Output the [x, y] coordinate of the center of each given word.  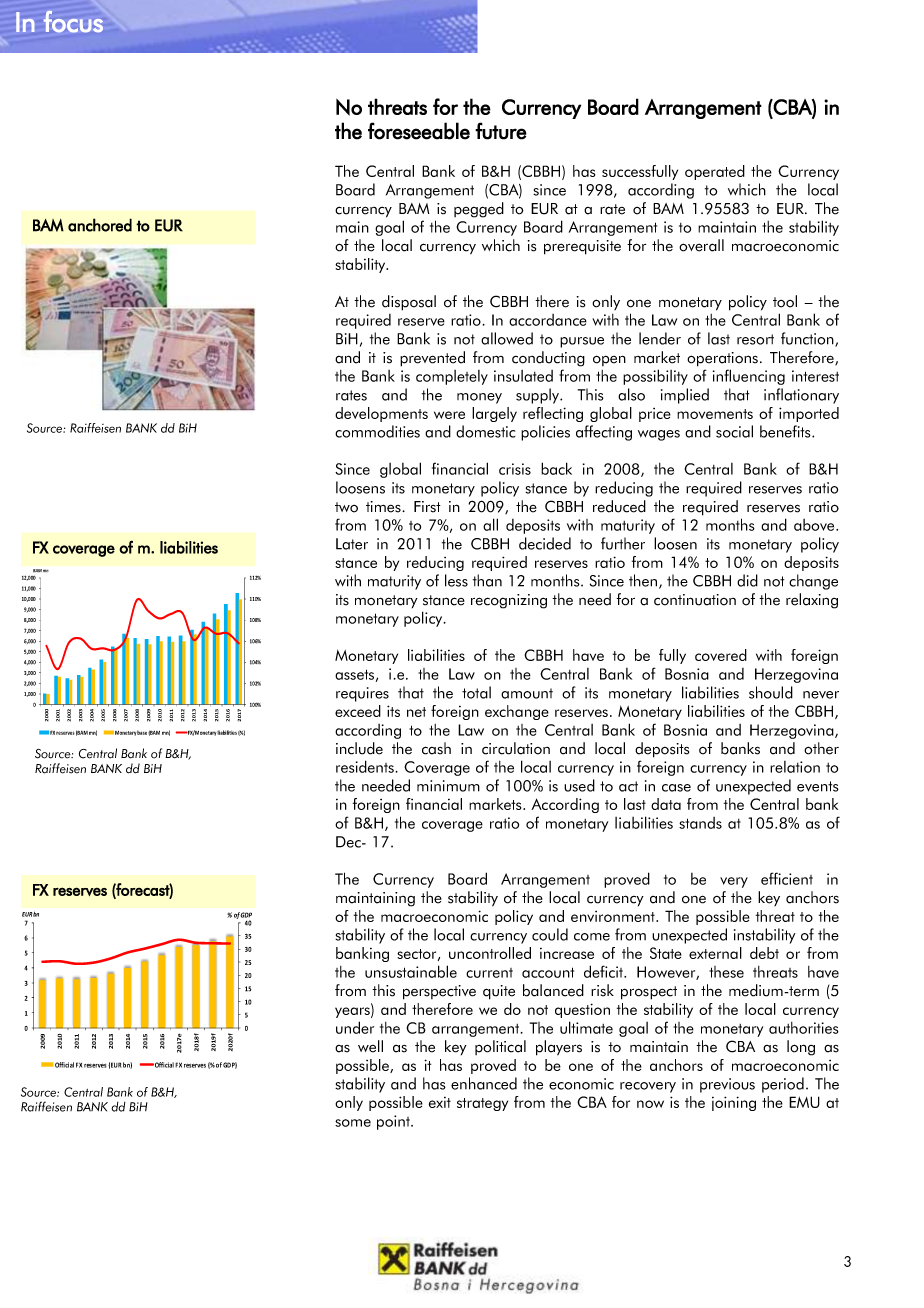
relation [795, 767]
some [353, 1123]
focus [73, 22]
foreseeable [419, 131]
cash [436, 748]
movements [715, 414]
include [359, 748]
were [449, 415]
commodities [377, 431]
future [501, 131]
